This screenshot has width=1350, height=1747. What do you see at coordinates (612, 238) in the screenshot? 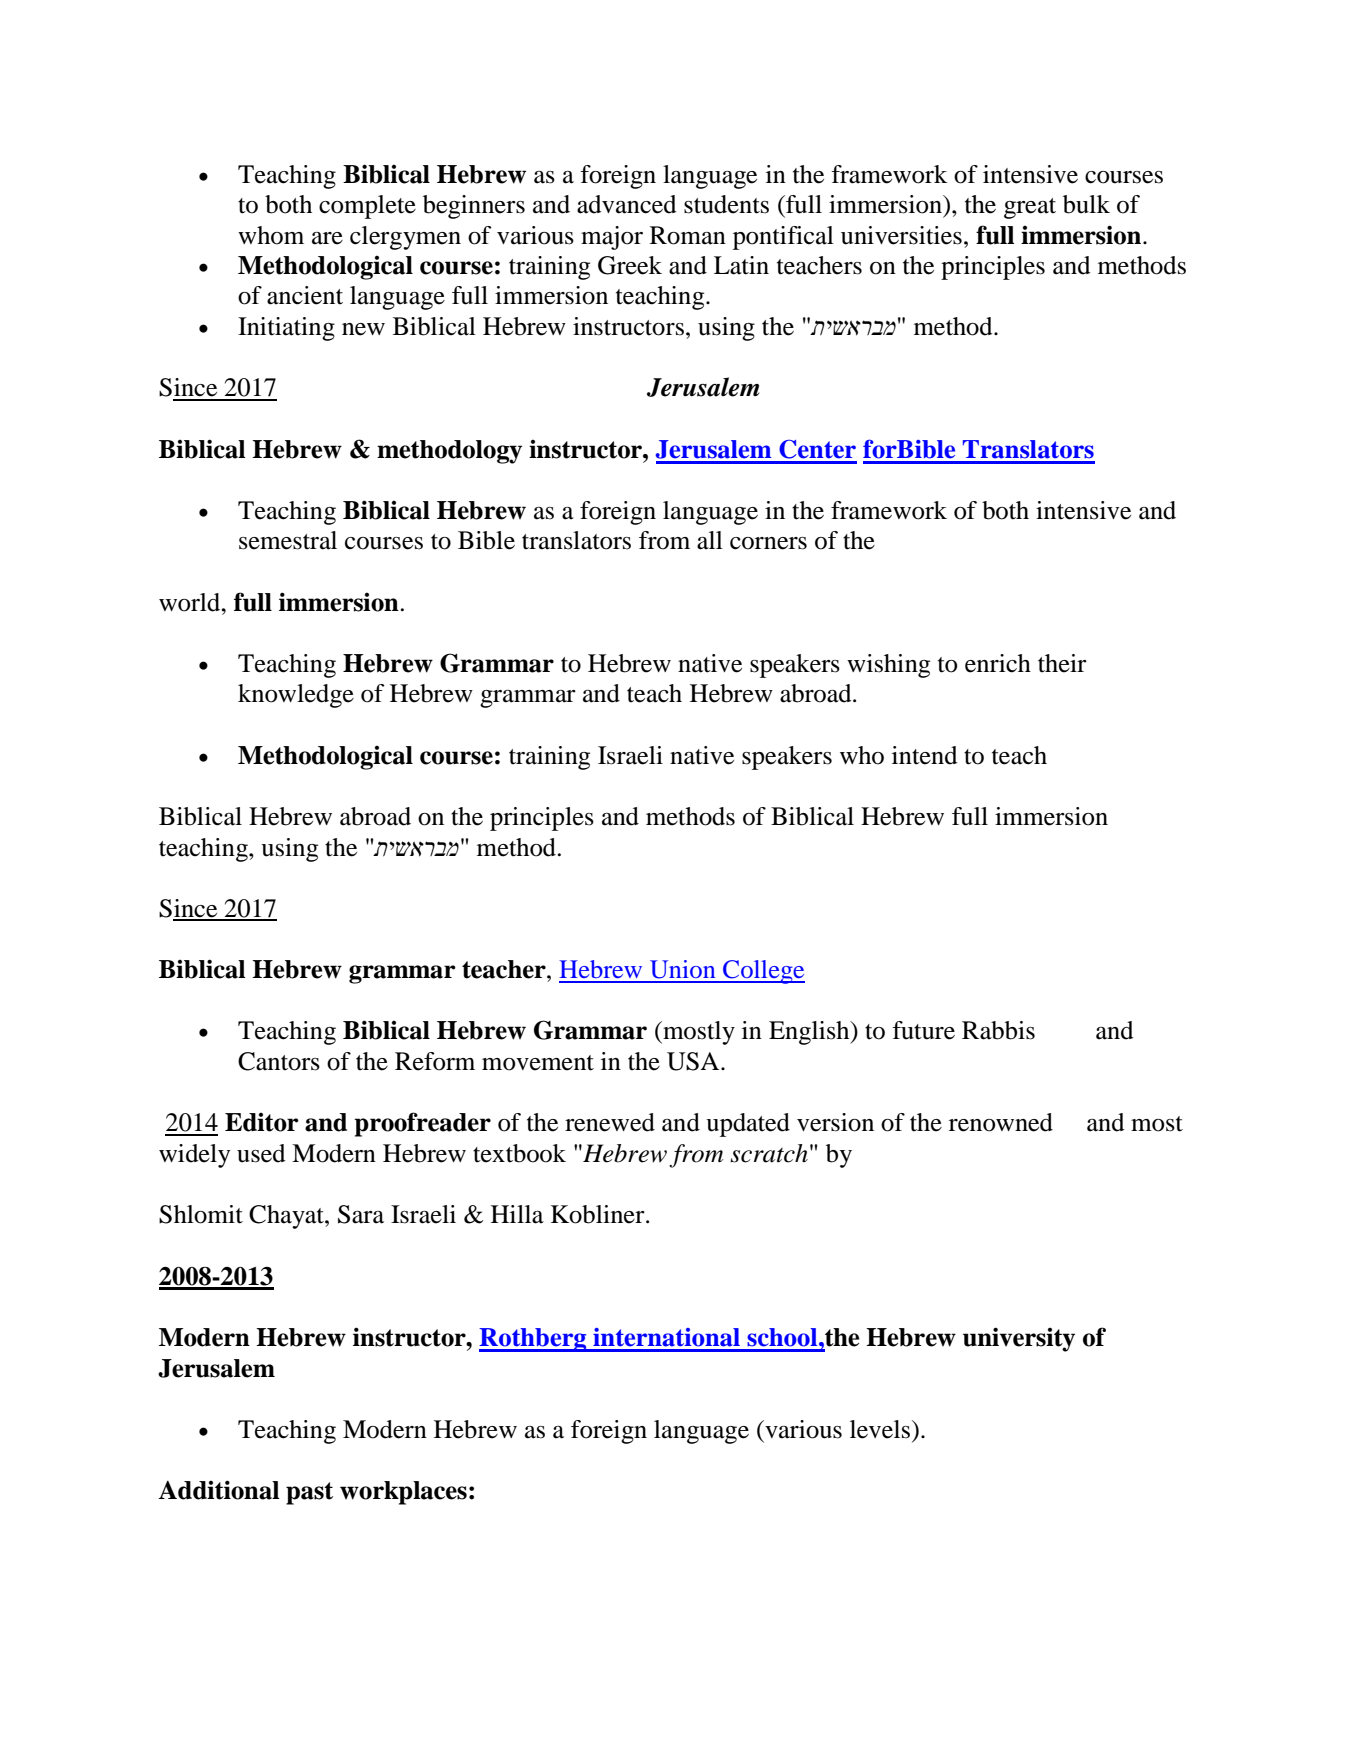
I see `major` at bounding box center [612, 238].
